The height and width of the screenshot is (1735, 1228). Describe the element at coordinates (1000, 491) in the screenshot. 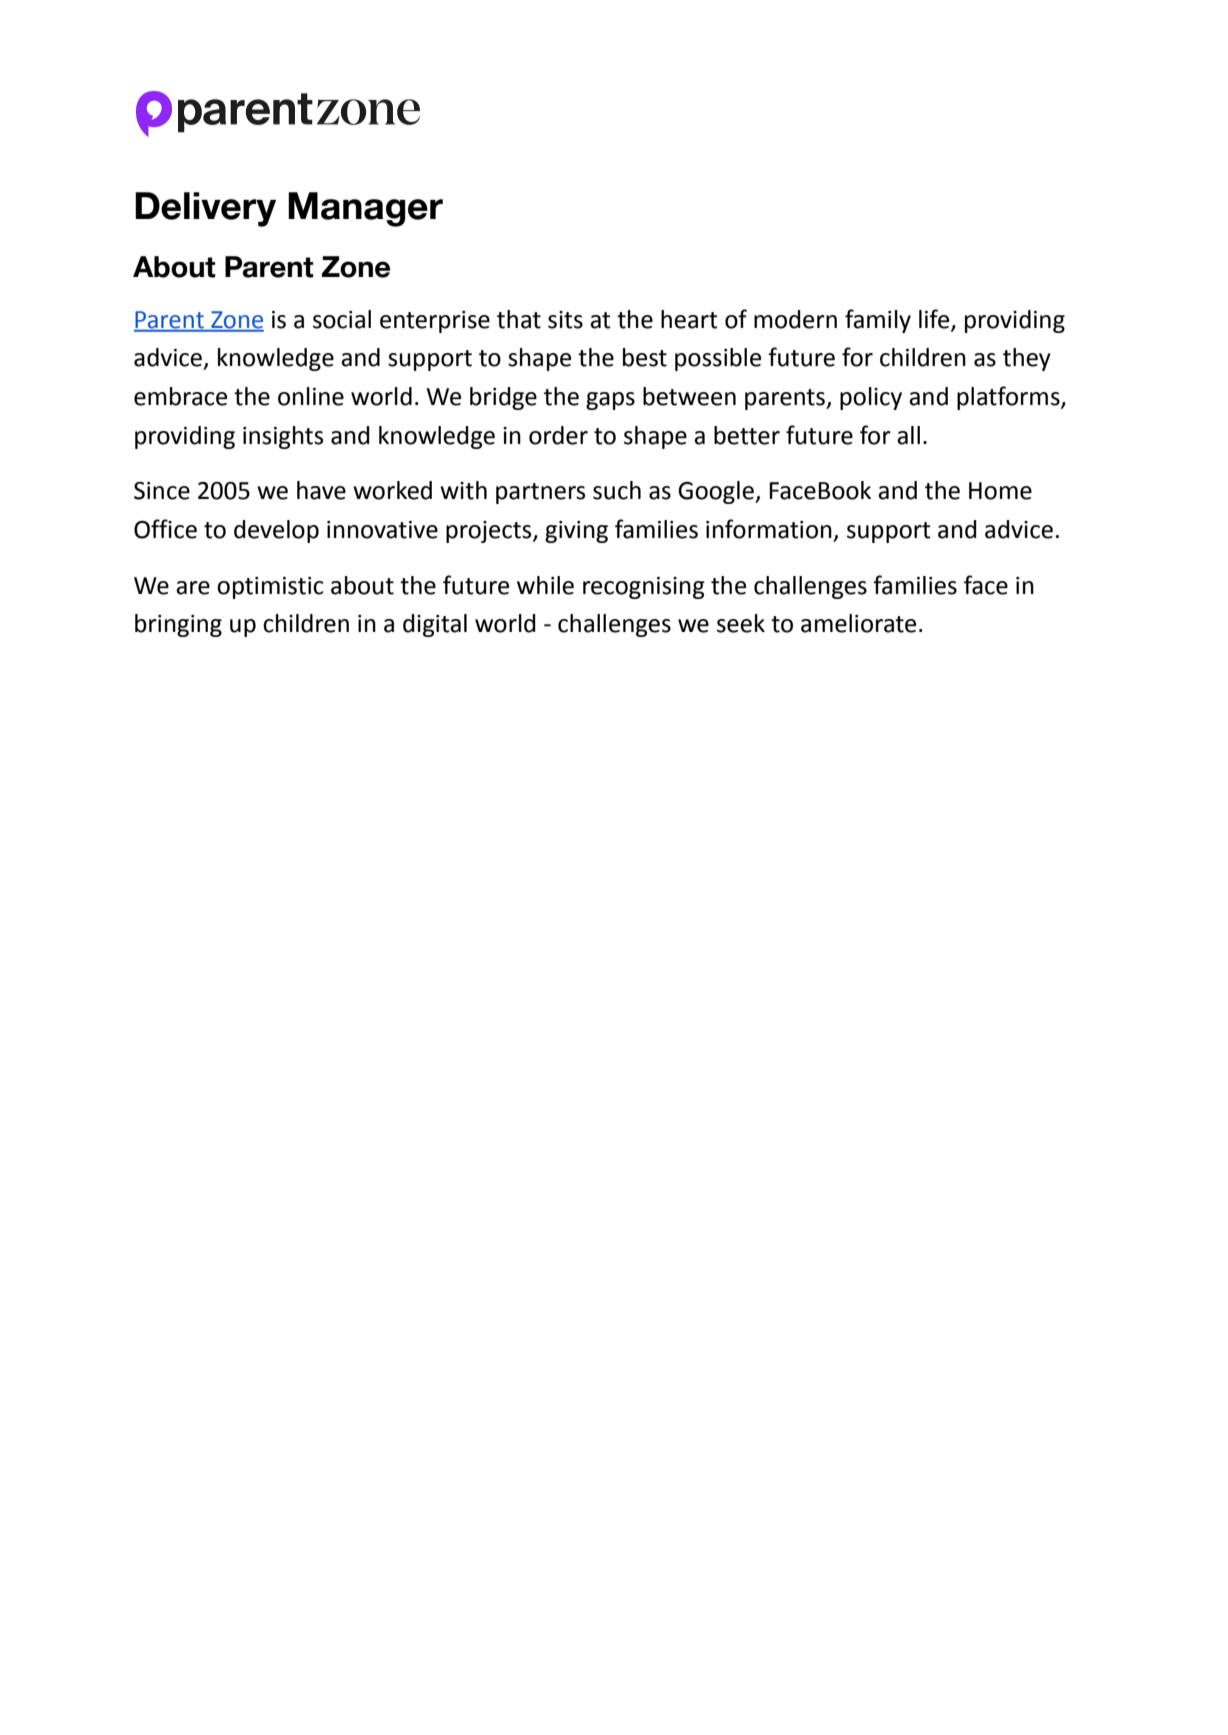

I see `Home` at that location.
